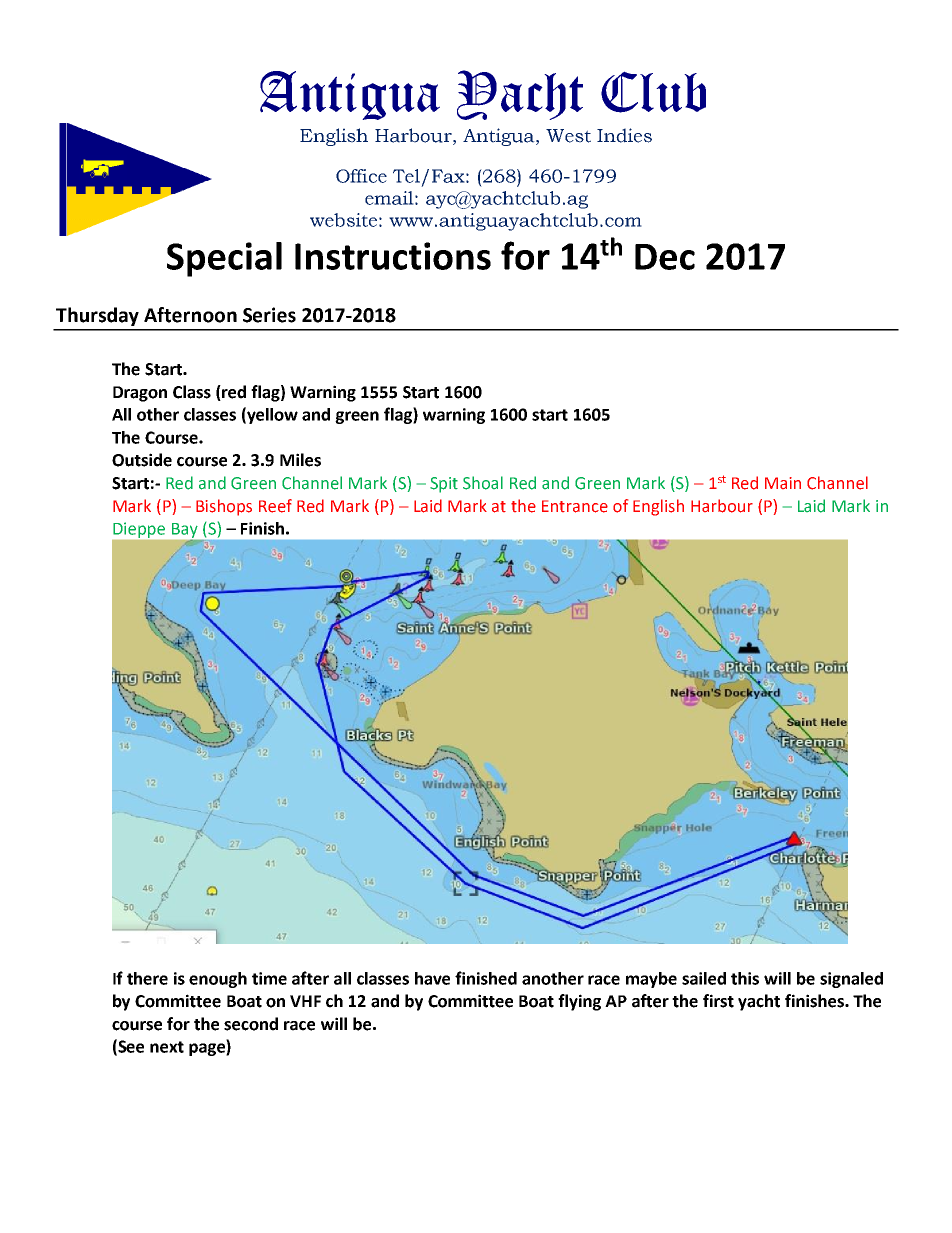 The width and height of the image is (952, 1233). Describe the element at coordinates (579, 1002) in the image. I see `flying` at that location.
